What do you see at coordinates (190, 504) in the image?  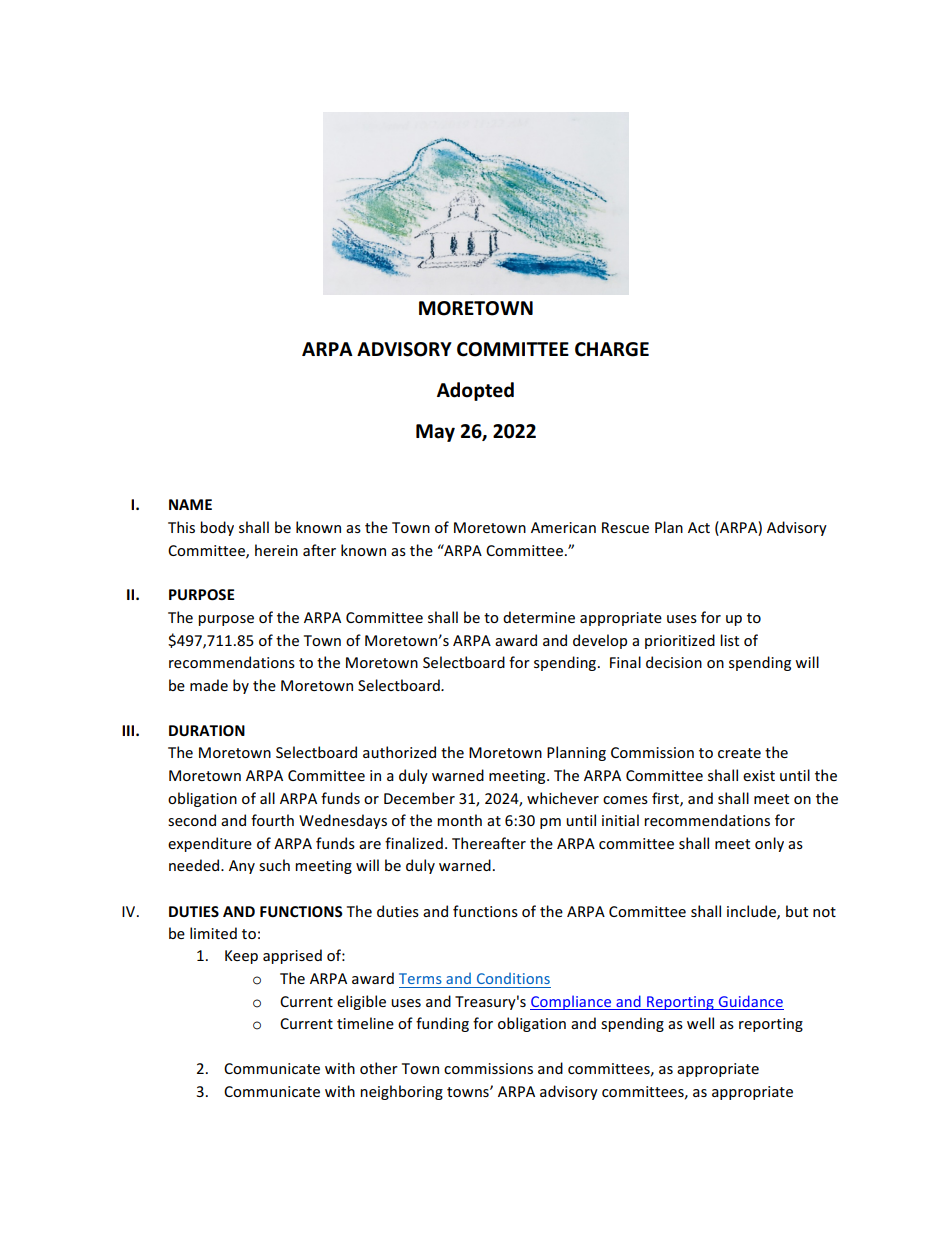 I see `NAME` at bounding box center [190, 504].
